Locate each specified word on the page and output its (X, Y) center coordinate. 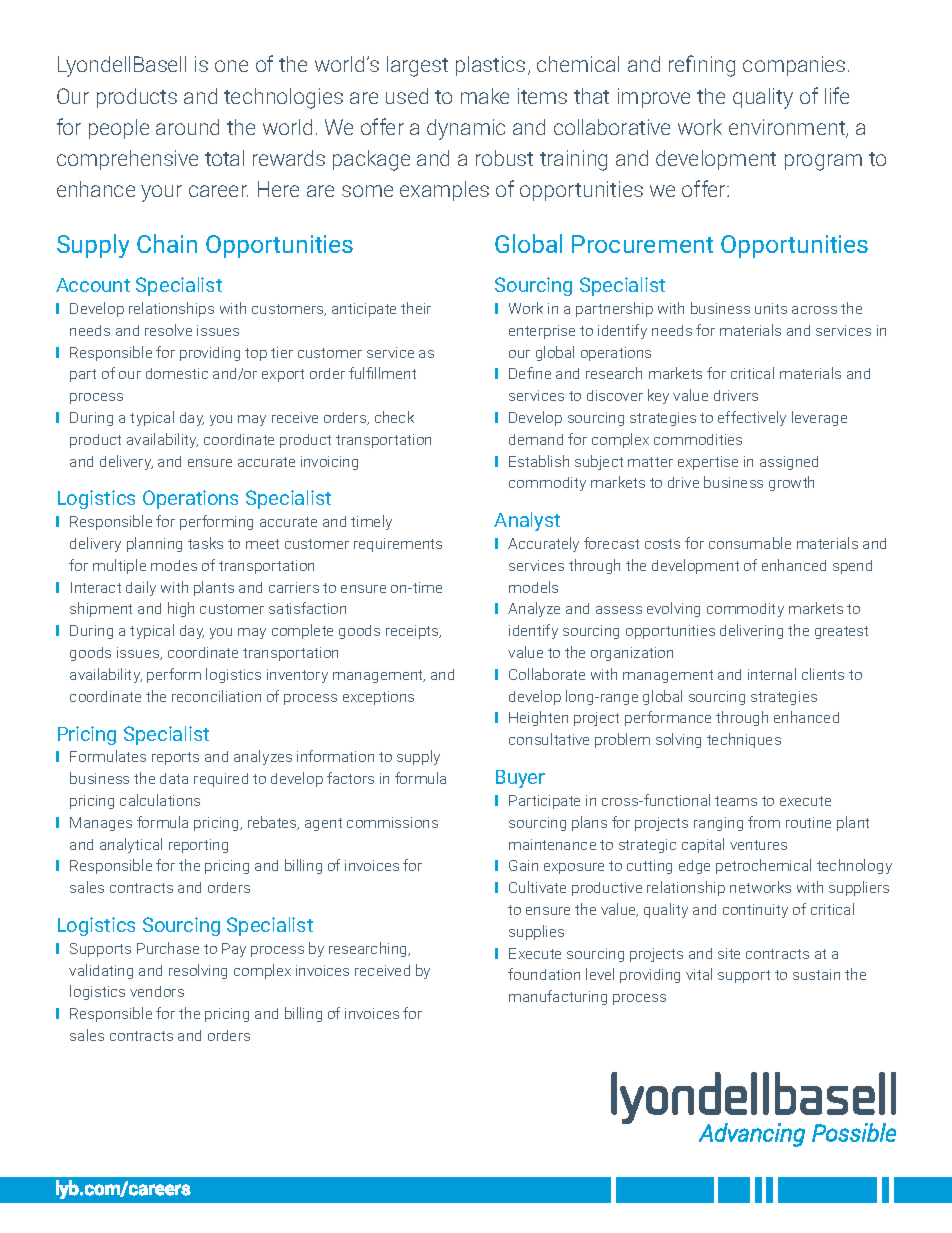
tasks (205, 543)
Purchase (168, 948)
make (485, 96)
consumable (750, 543)
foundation (544, 974)
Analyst (527, 521)
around (187, 127)
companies (794, 66)
